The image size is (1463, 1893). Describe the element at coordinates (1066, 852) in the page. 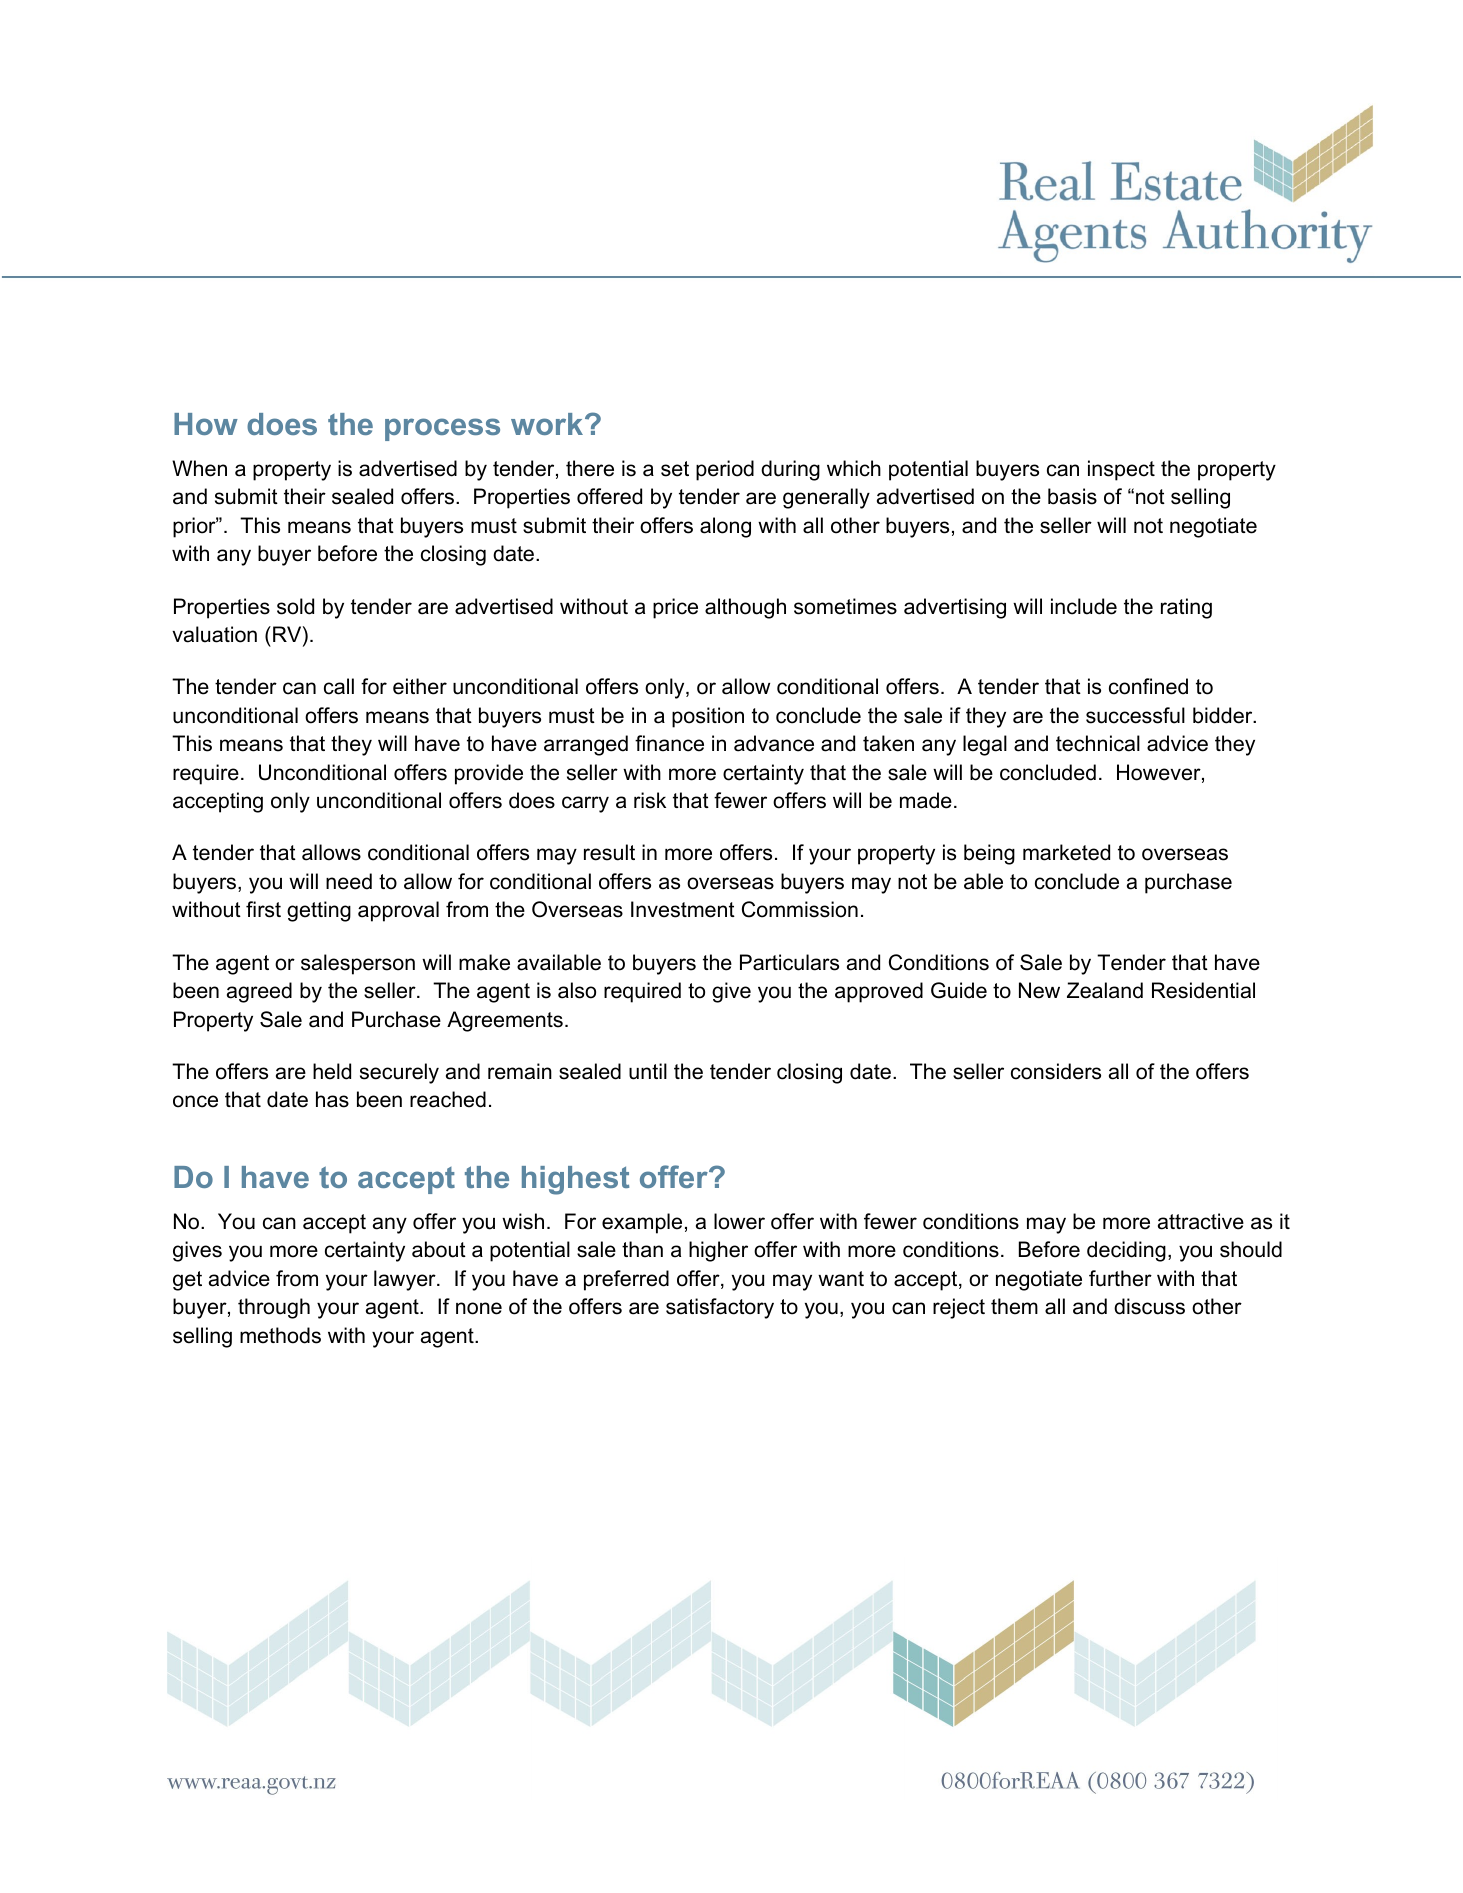

I see `marketed` at that location.
